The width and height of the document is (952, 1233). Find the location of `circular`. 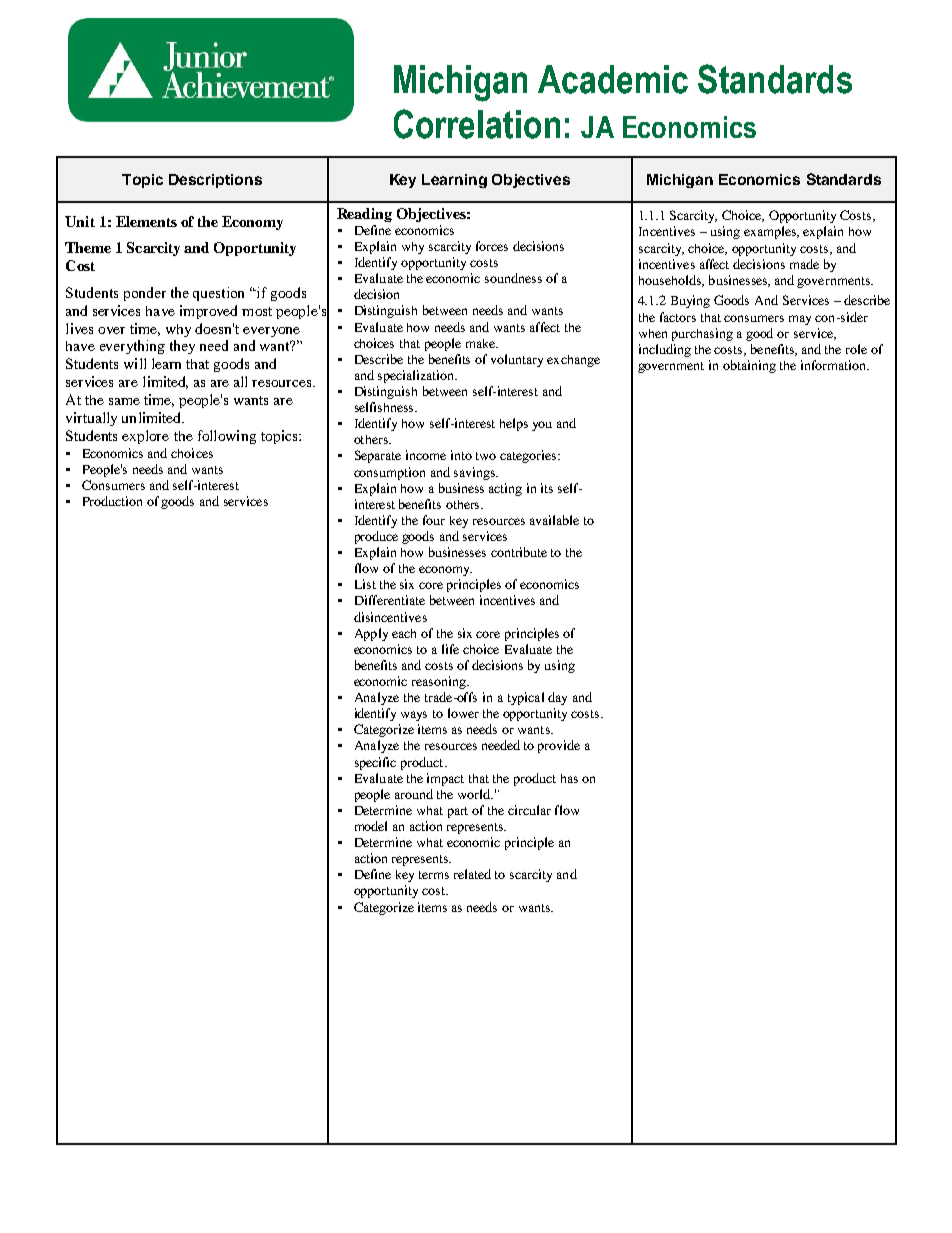

circular is located at coordinates (529, 810).
